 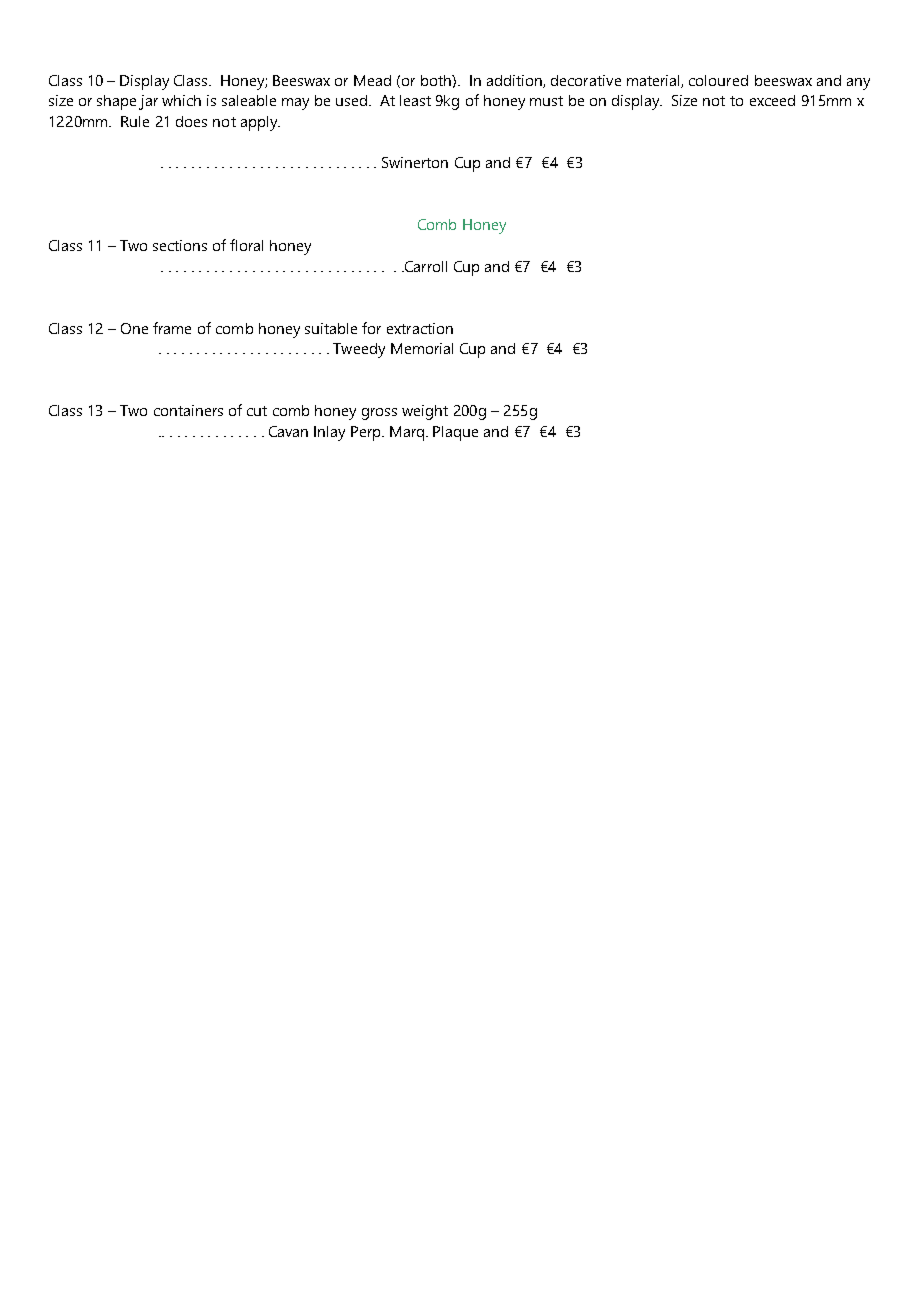 I want to click on must, so click(x=546, y=101).
